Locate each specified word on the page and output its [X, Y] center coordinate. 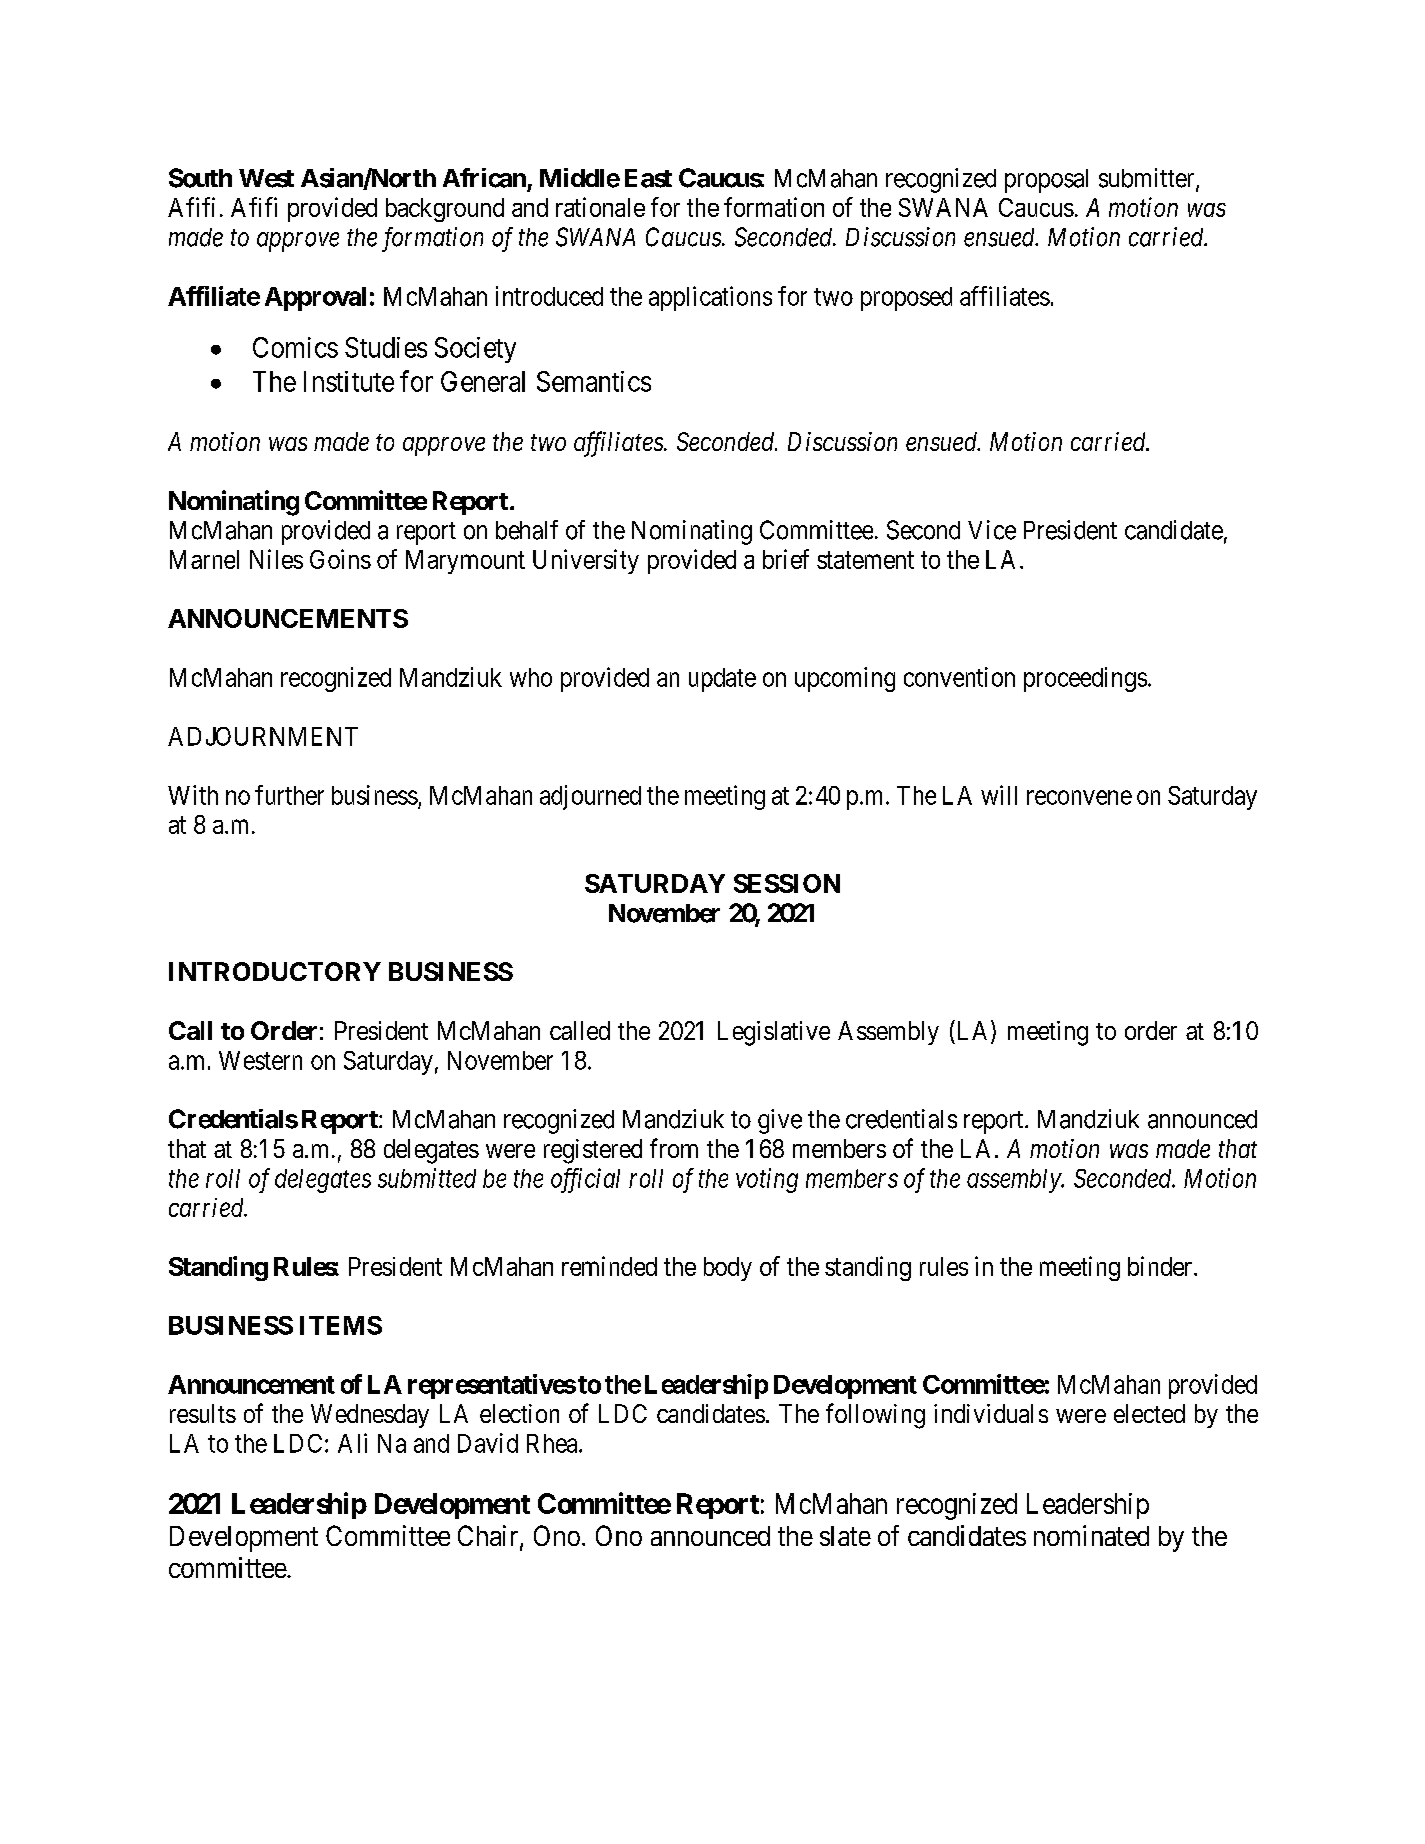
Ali [352, 1443]
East [648, 178]
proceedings [1085, 679]
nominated [1091, 1535]
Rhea [553, 1443]
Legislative [774, 1033]
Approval [315, 299]
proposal [1046, 181]
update [722, 680]
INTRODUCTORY [275, 971]
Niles [276, 559]
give [780, 1121]
